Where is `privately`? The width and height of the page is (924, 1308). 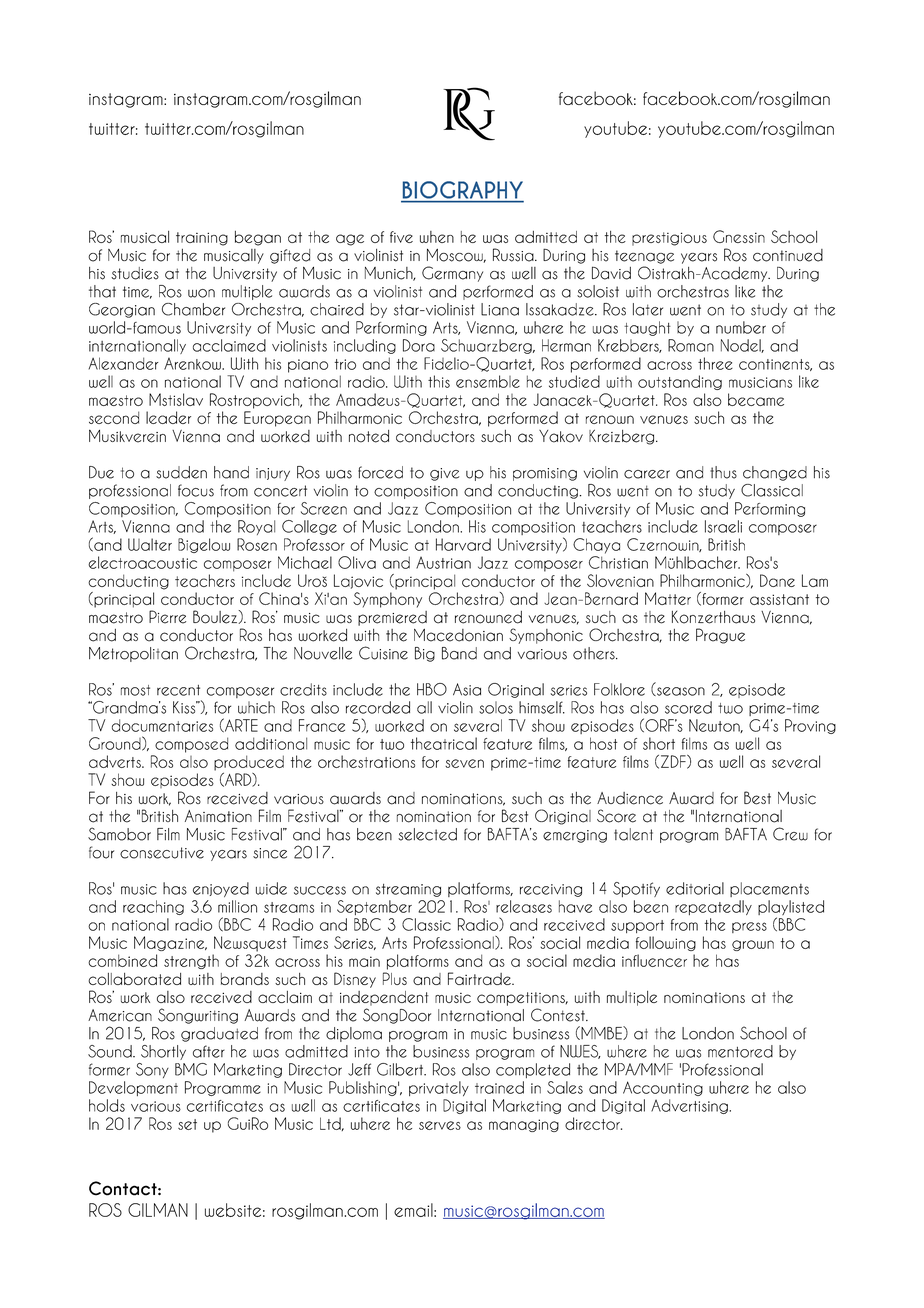 privately is located at coordinates (439, 1088).
